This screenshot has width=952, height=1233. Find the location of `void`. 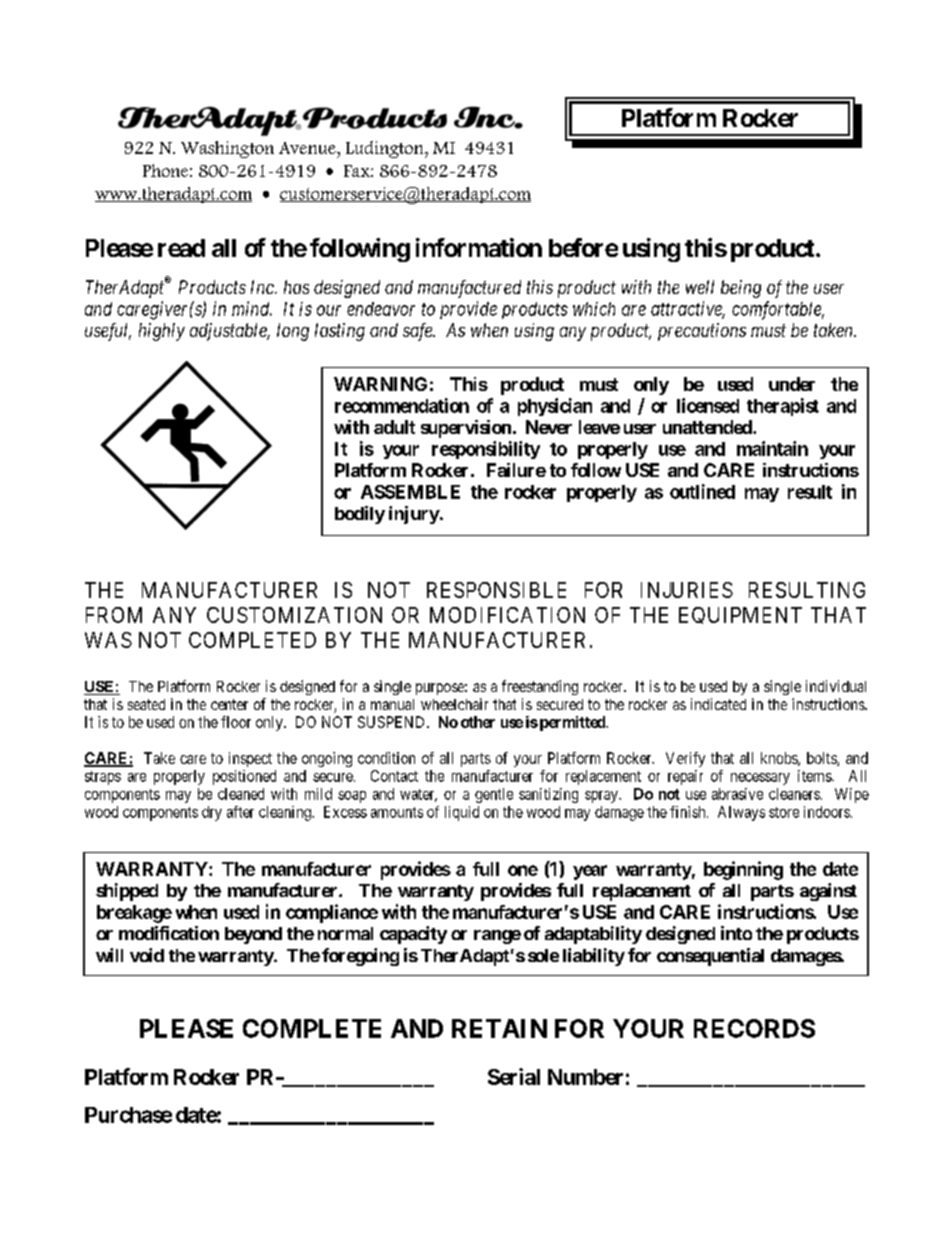

void is located at coordinates (147, 955).
